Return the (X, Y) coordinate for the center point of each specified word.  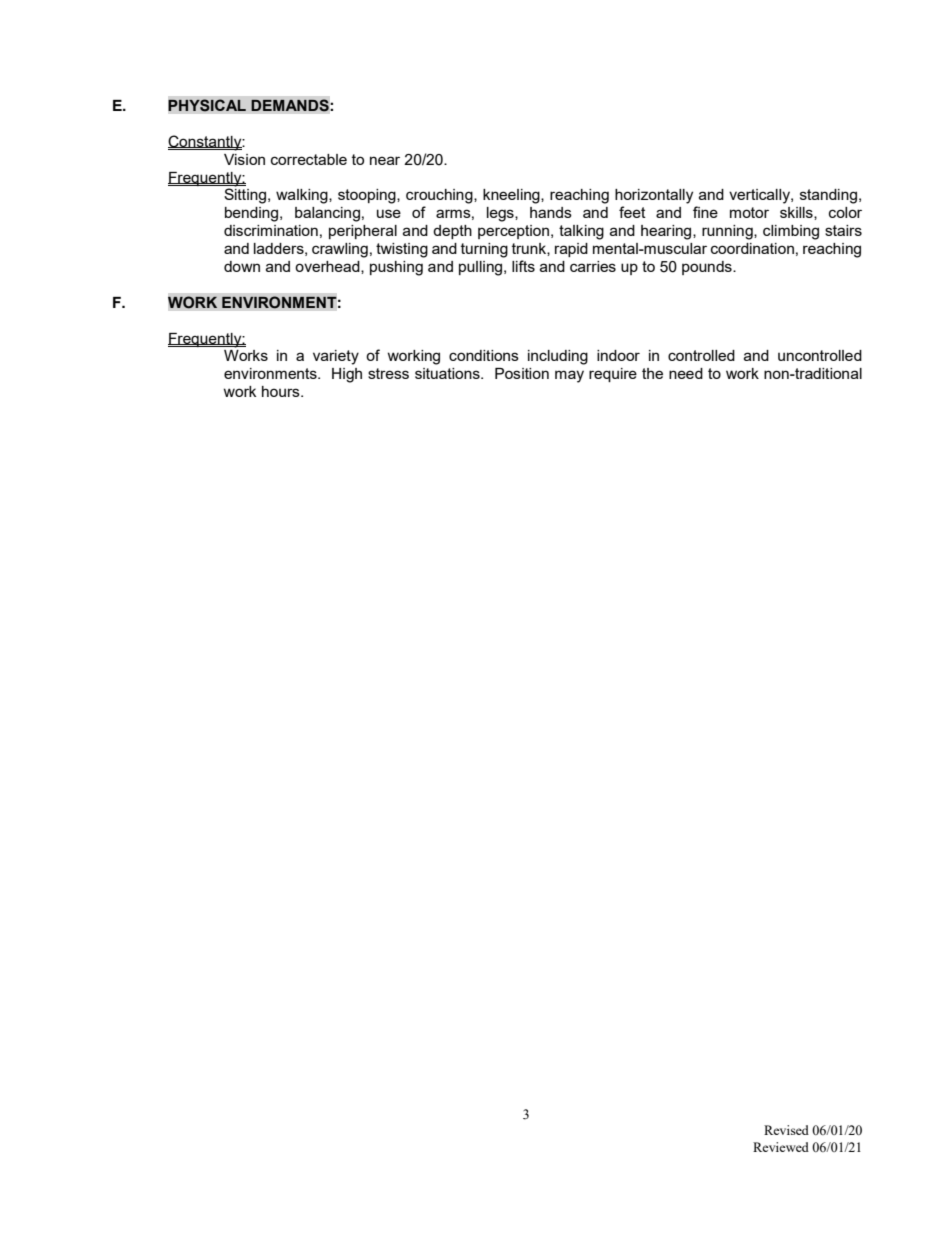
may (569, 376)
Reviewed (781, 1147)
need (686, 373)
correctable (309, 159)
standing (828, 196)
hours (282, 391)
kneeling (512, 196)
